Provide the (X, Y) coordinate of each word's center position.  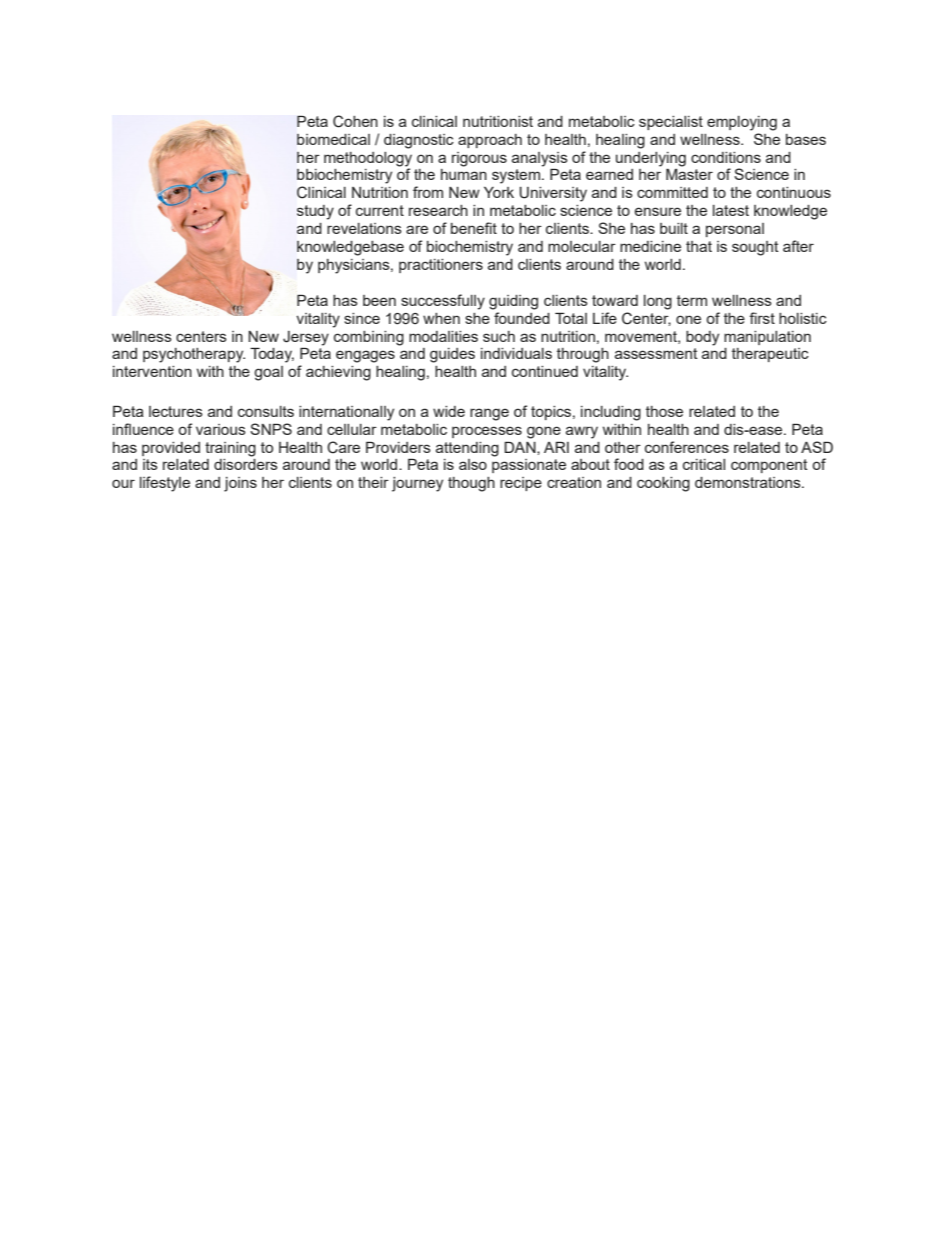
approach (490, 141)
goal (268, 373)
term (692, 300)
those (664, 411)
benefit (474, 228)
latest (731, 210)
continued (545, 371)
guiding (513, 302)
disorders (246, 464)
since (362, 318)
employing (742, 123)
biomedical (333, 139)
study (315, 212)
